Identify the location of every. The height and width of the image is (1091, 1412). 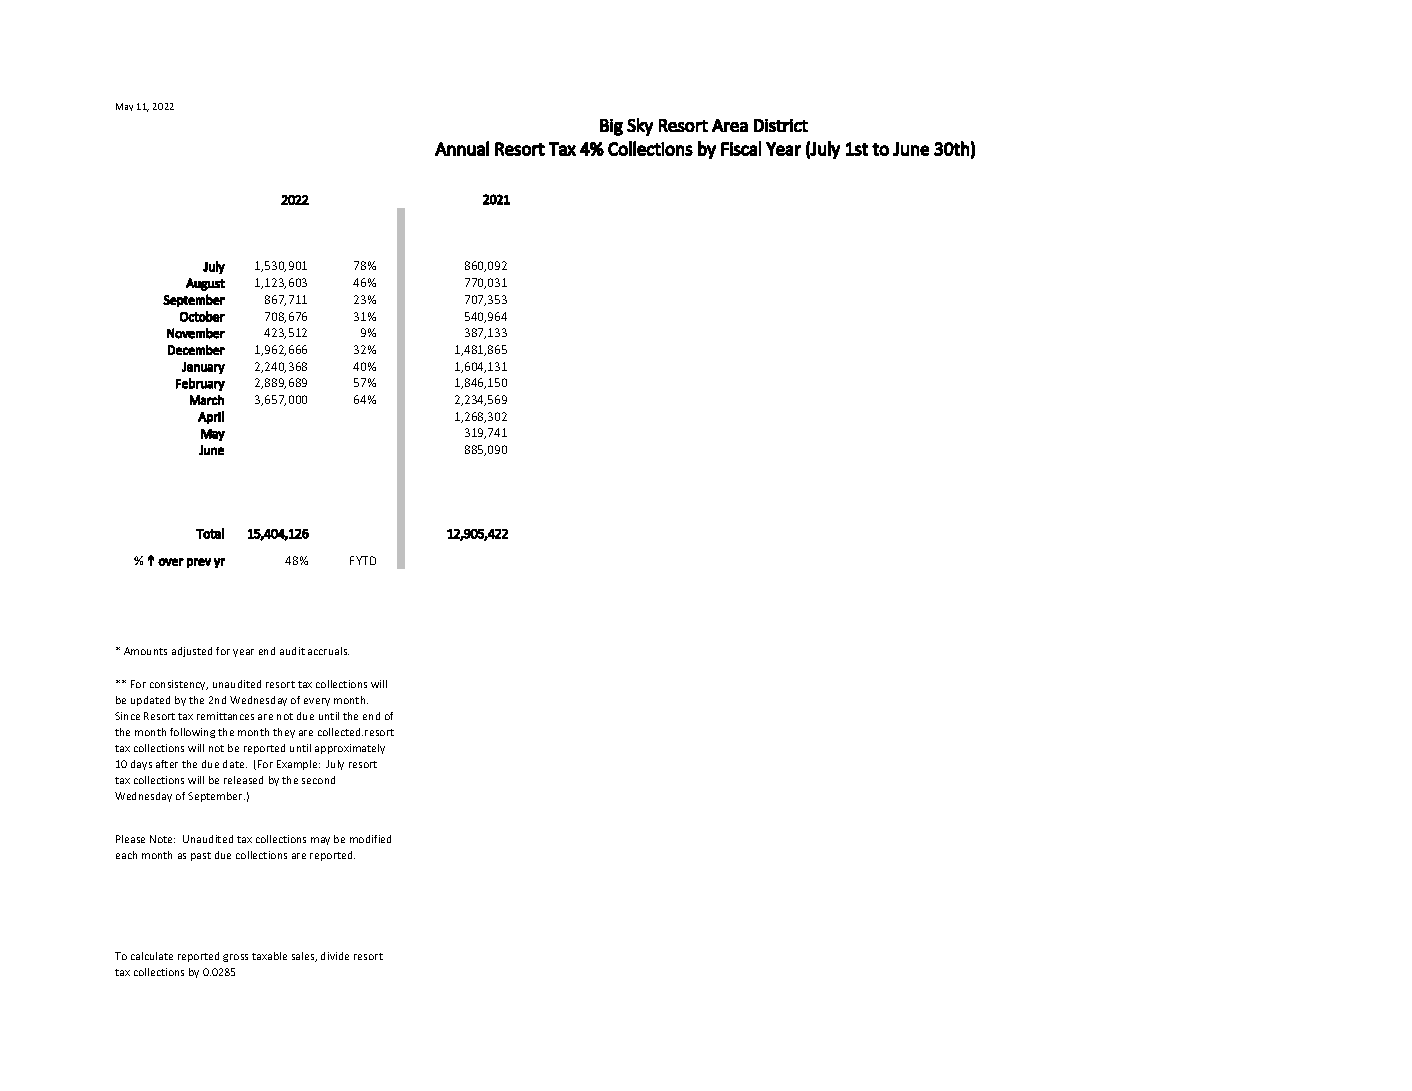
(317, 702).
